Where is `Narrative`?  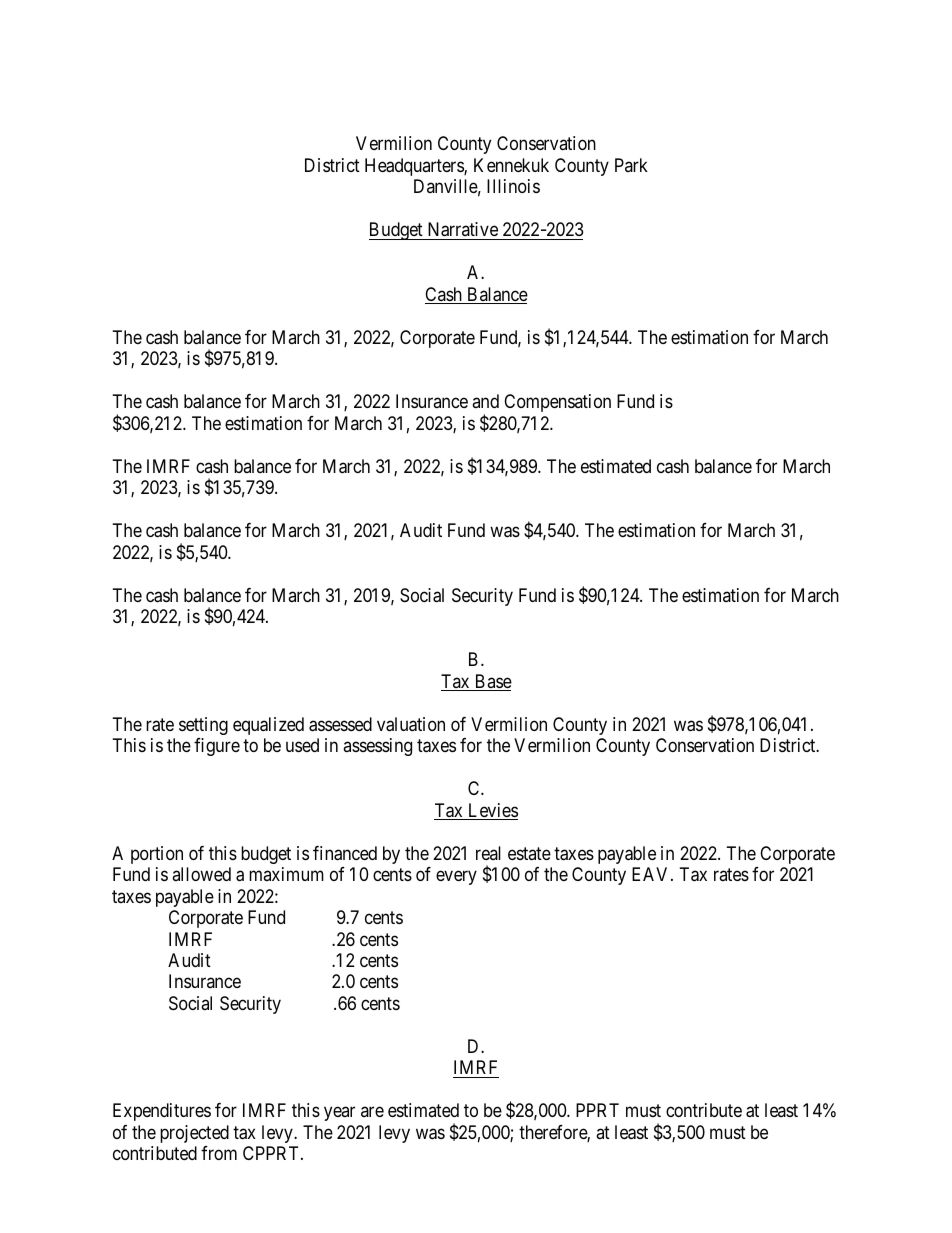
Narrative is located at coordinates (462, 231).
